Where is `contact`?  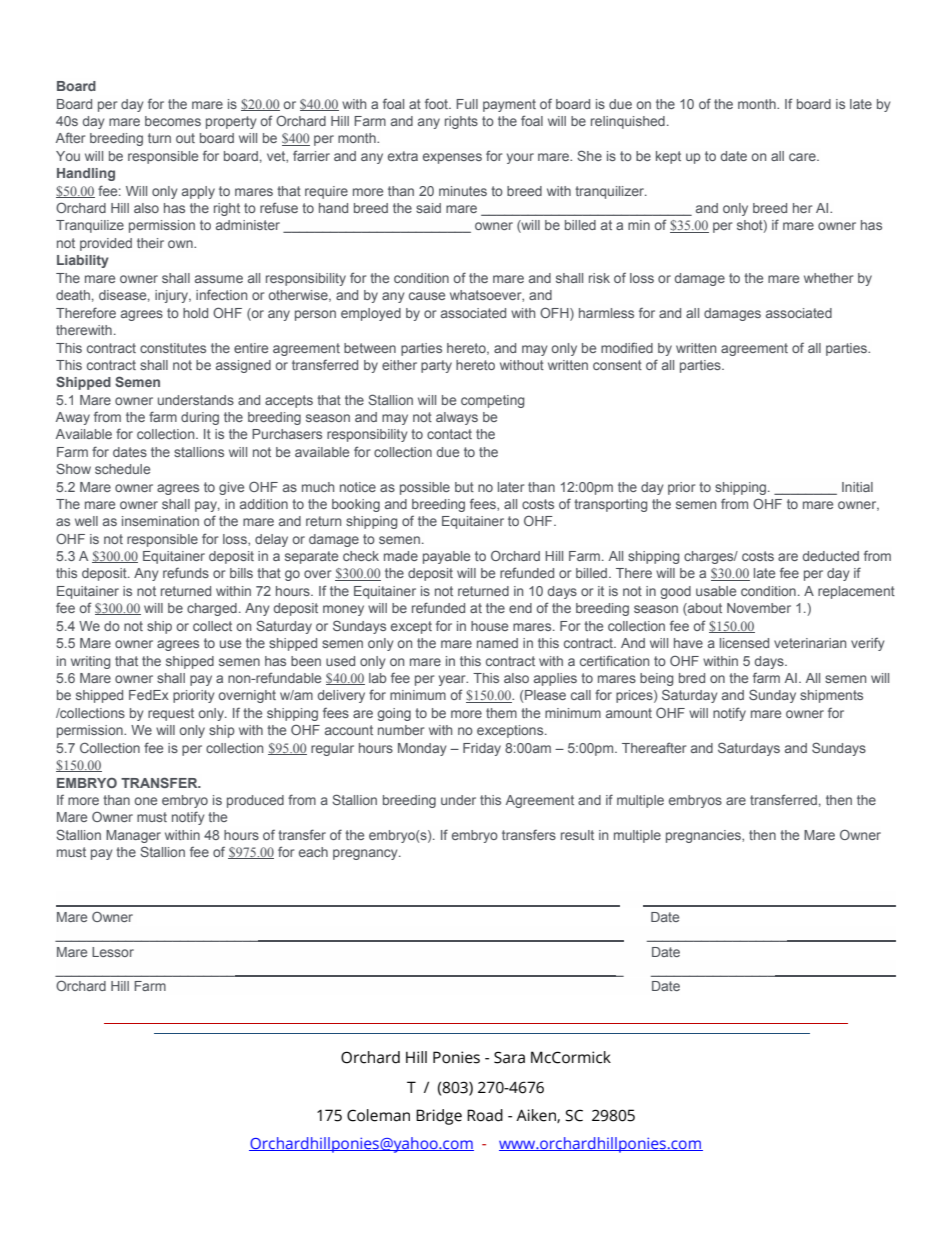 contact is located at coordinates (449, 434).
